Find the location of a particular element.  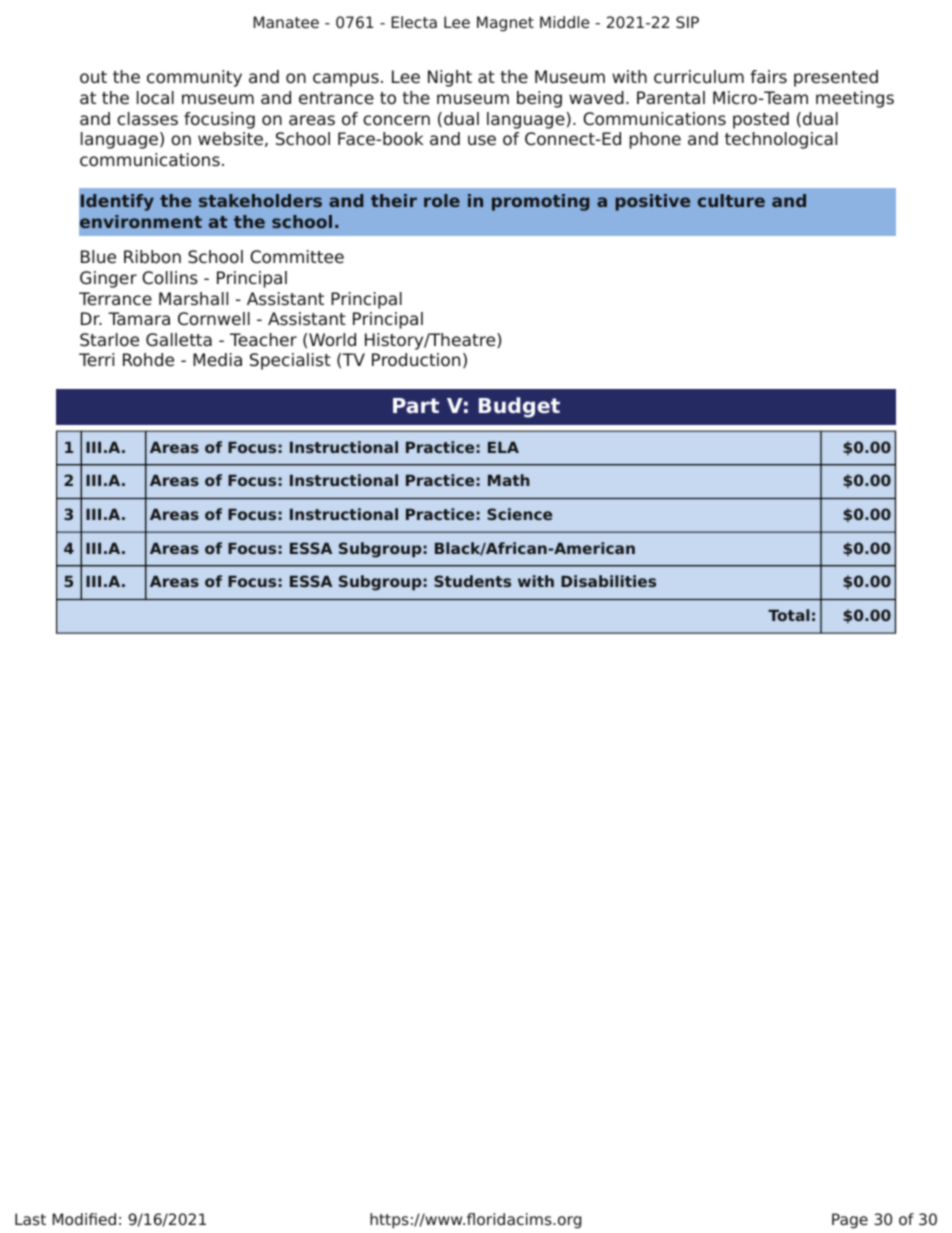

fairs is located at coordinates (768, 77).
